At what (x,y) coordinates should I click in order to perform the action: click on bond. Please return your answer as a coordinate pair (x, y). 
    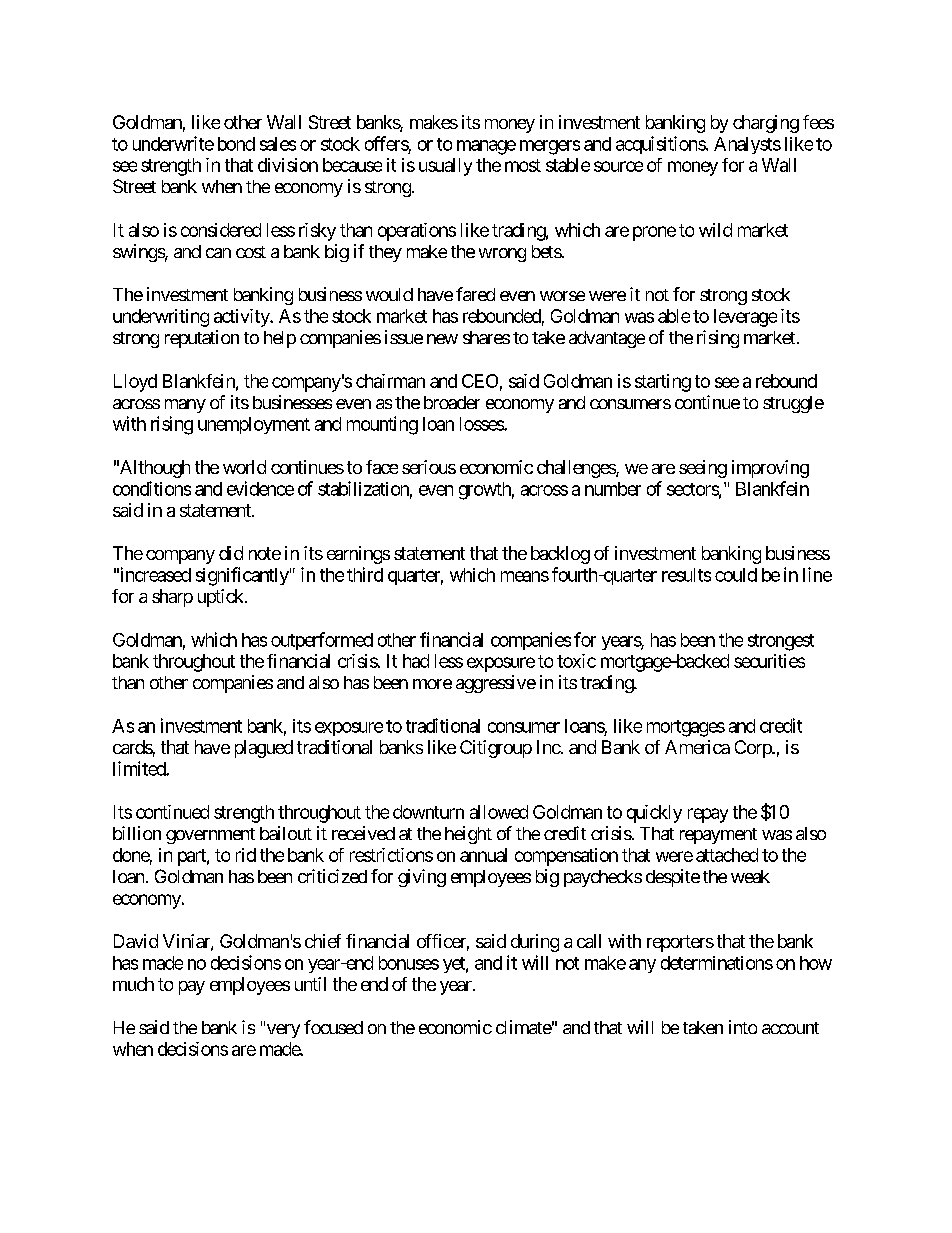
    Looking at the image, I should click on (236, 144).
